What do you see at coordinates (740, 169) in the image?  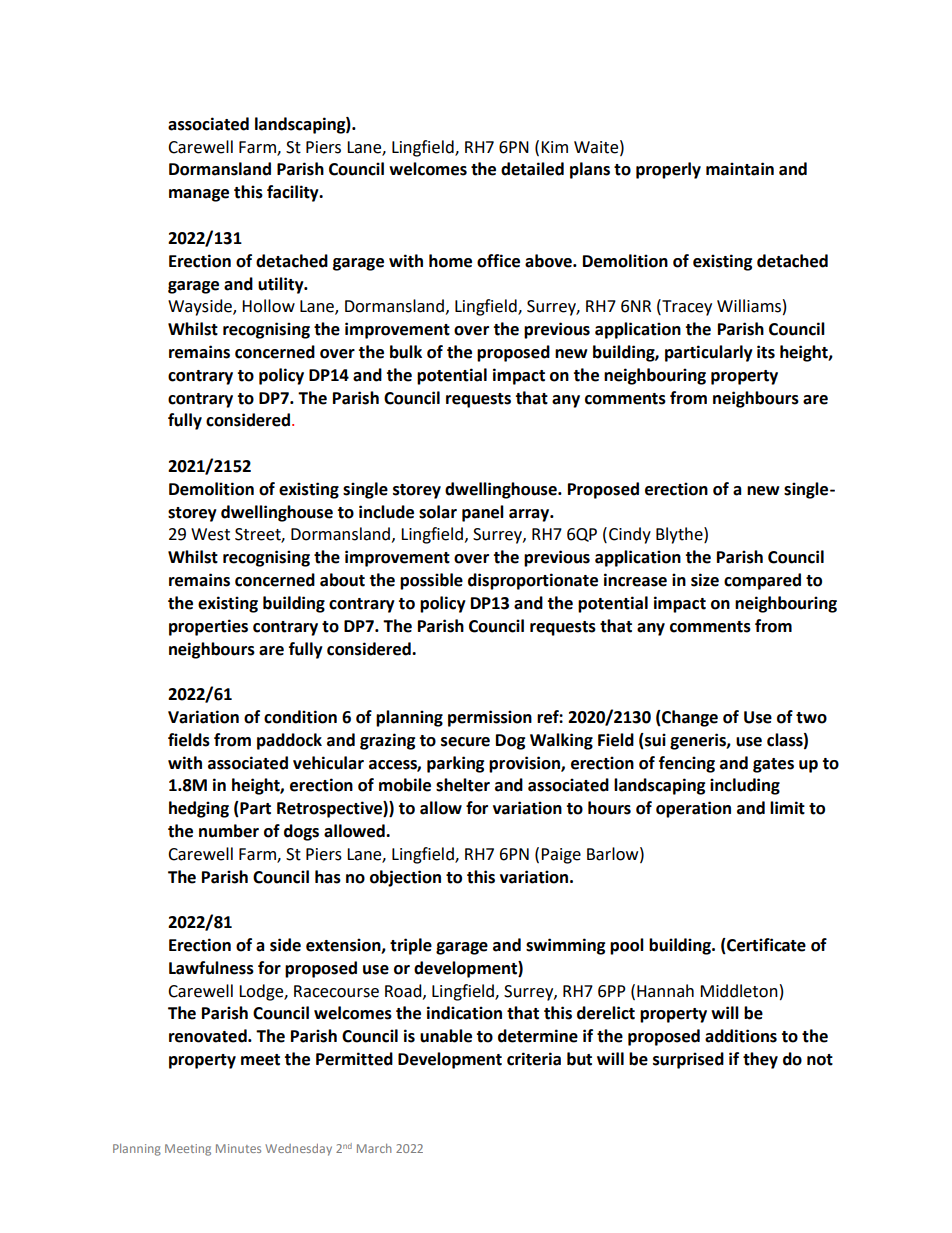 I see `maintain` at bounding box center [740, 169].
